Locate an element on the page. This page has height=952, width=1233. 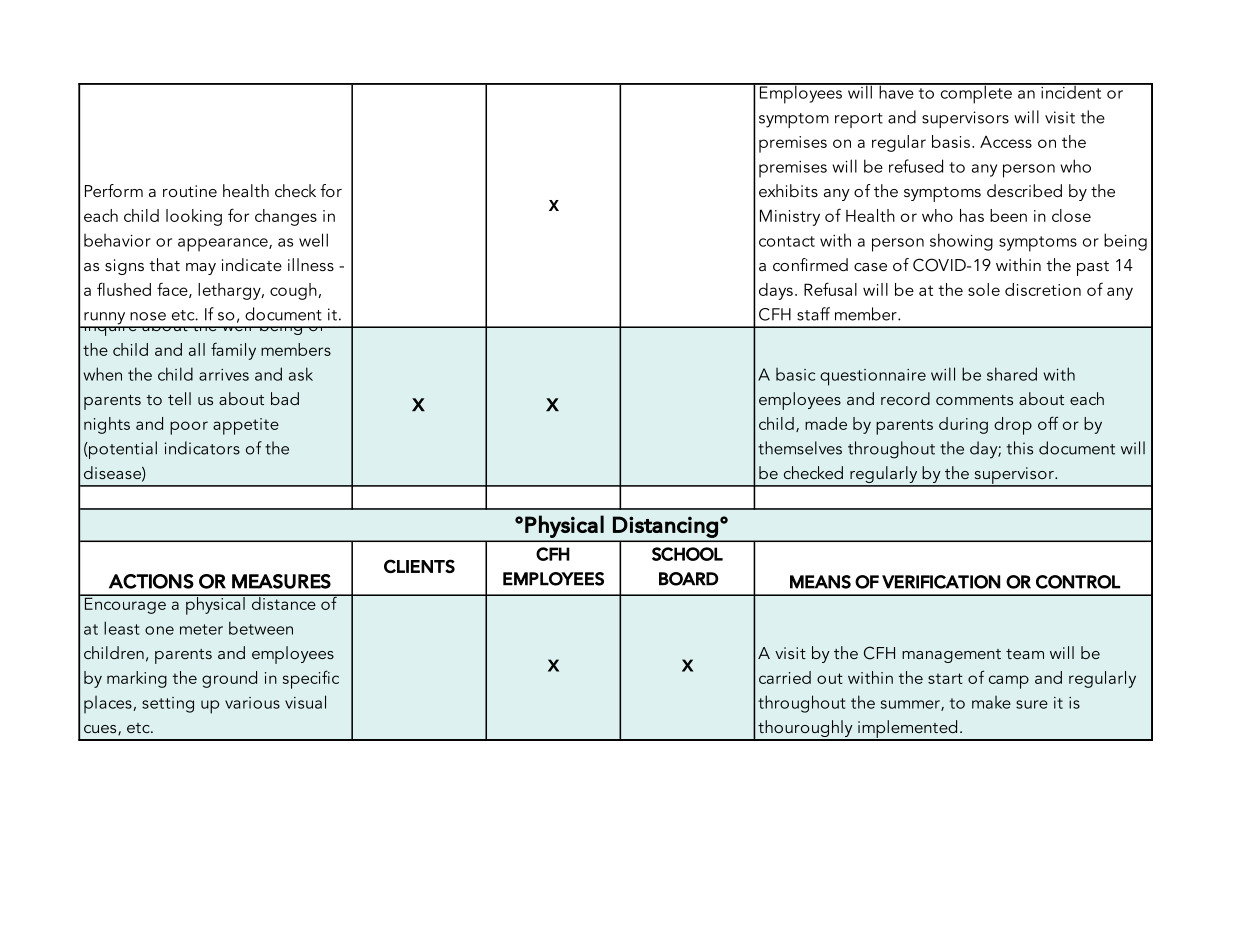
basic is located at coordinates (795, 374).
